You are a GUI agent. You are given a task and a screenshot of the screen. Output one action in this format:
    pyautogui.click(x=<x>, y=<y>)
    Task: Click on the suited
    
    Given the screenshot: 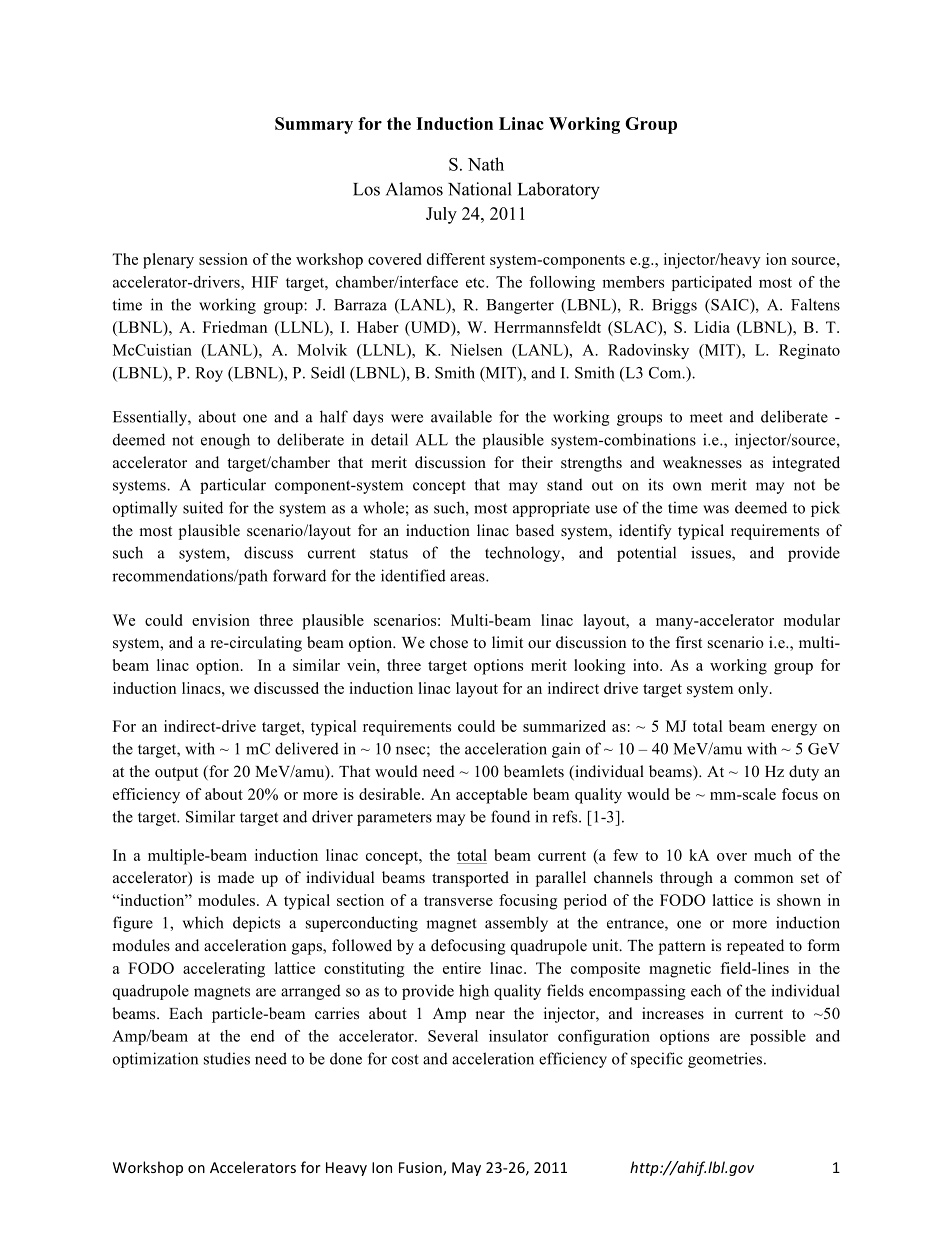 What is the action you would take?
    pyautogui.click(x=203, y=507)
